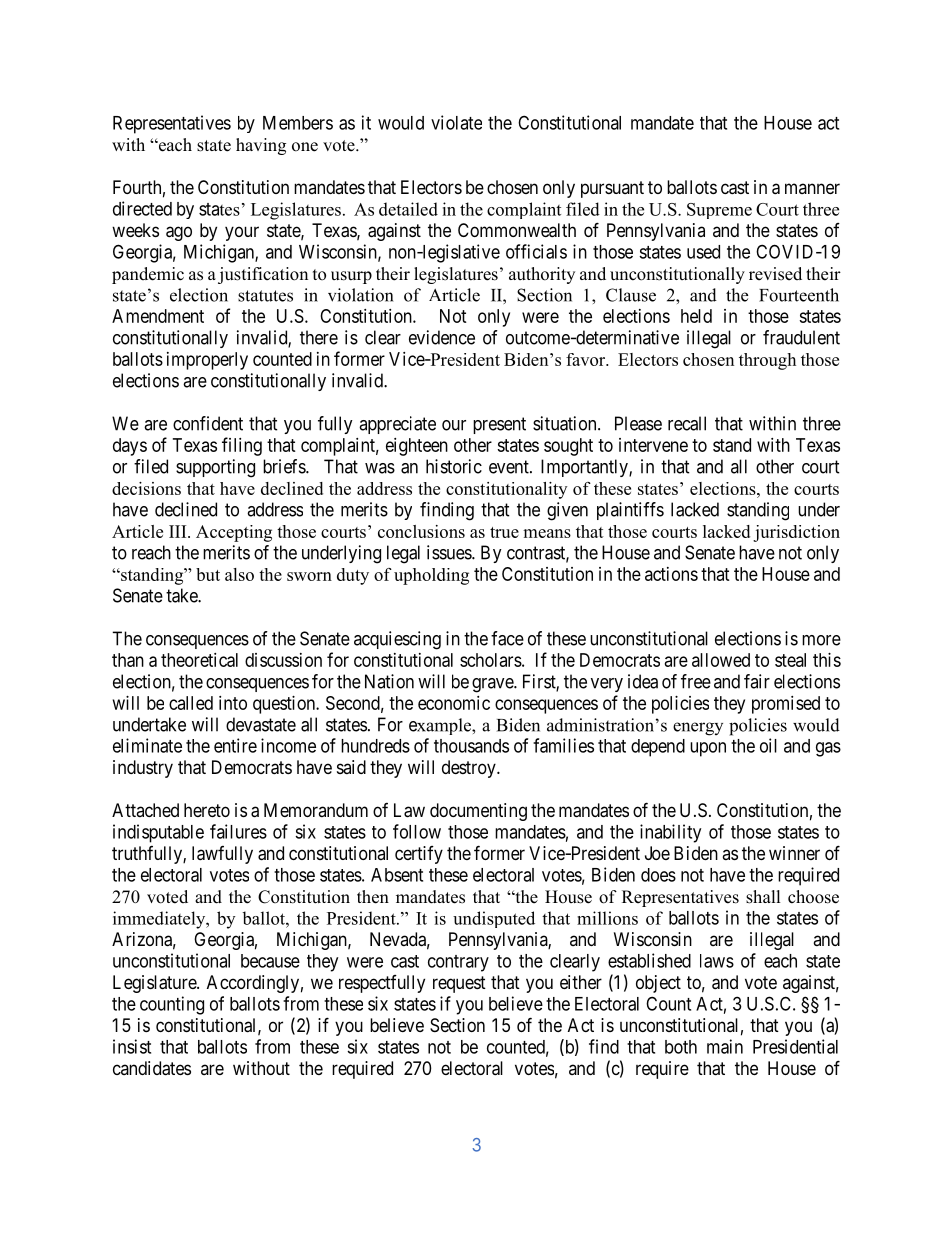 The image size is (952, 1233). I want to click on oil, so click(768, 745).
